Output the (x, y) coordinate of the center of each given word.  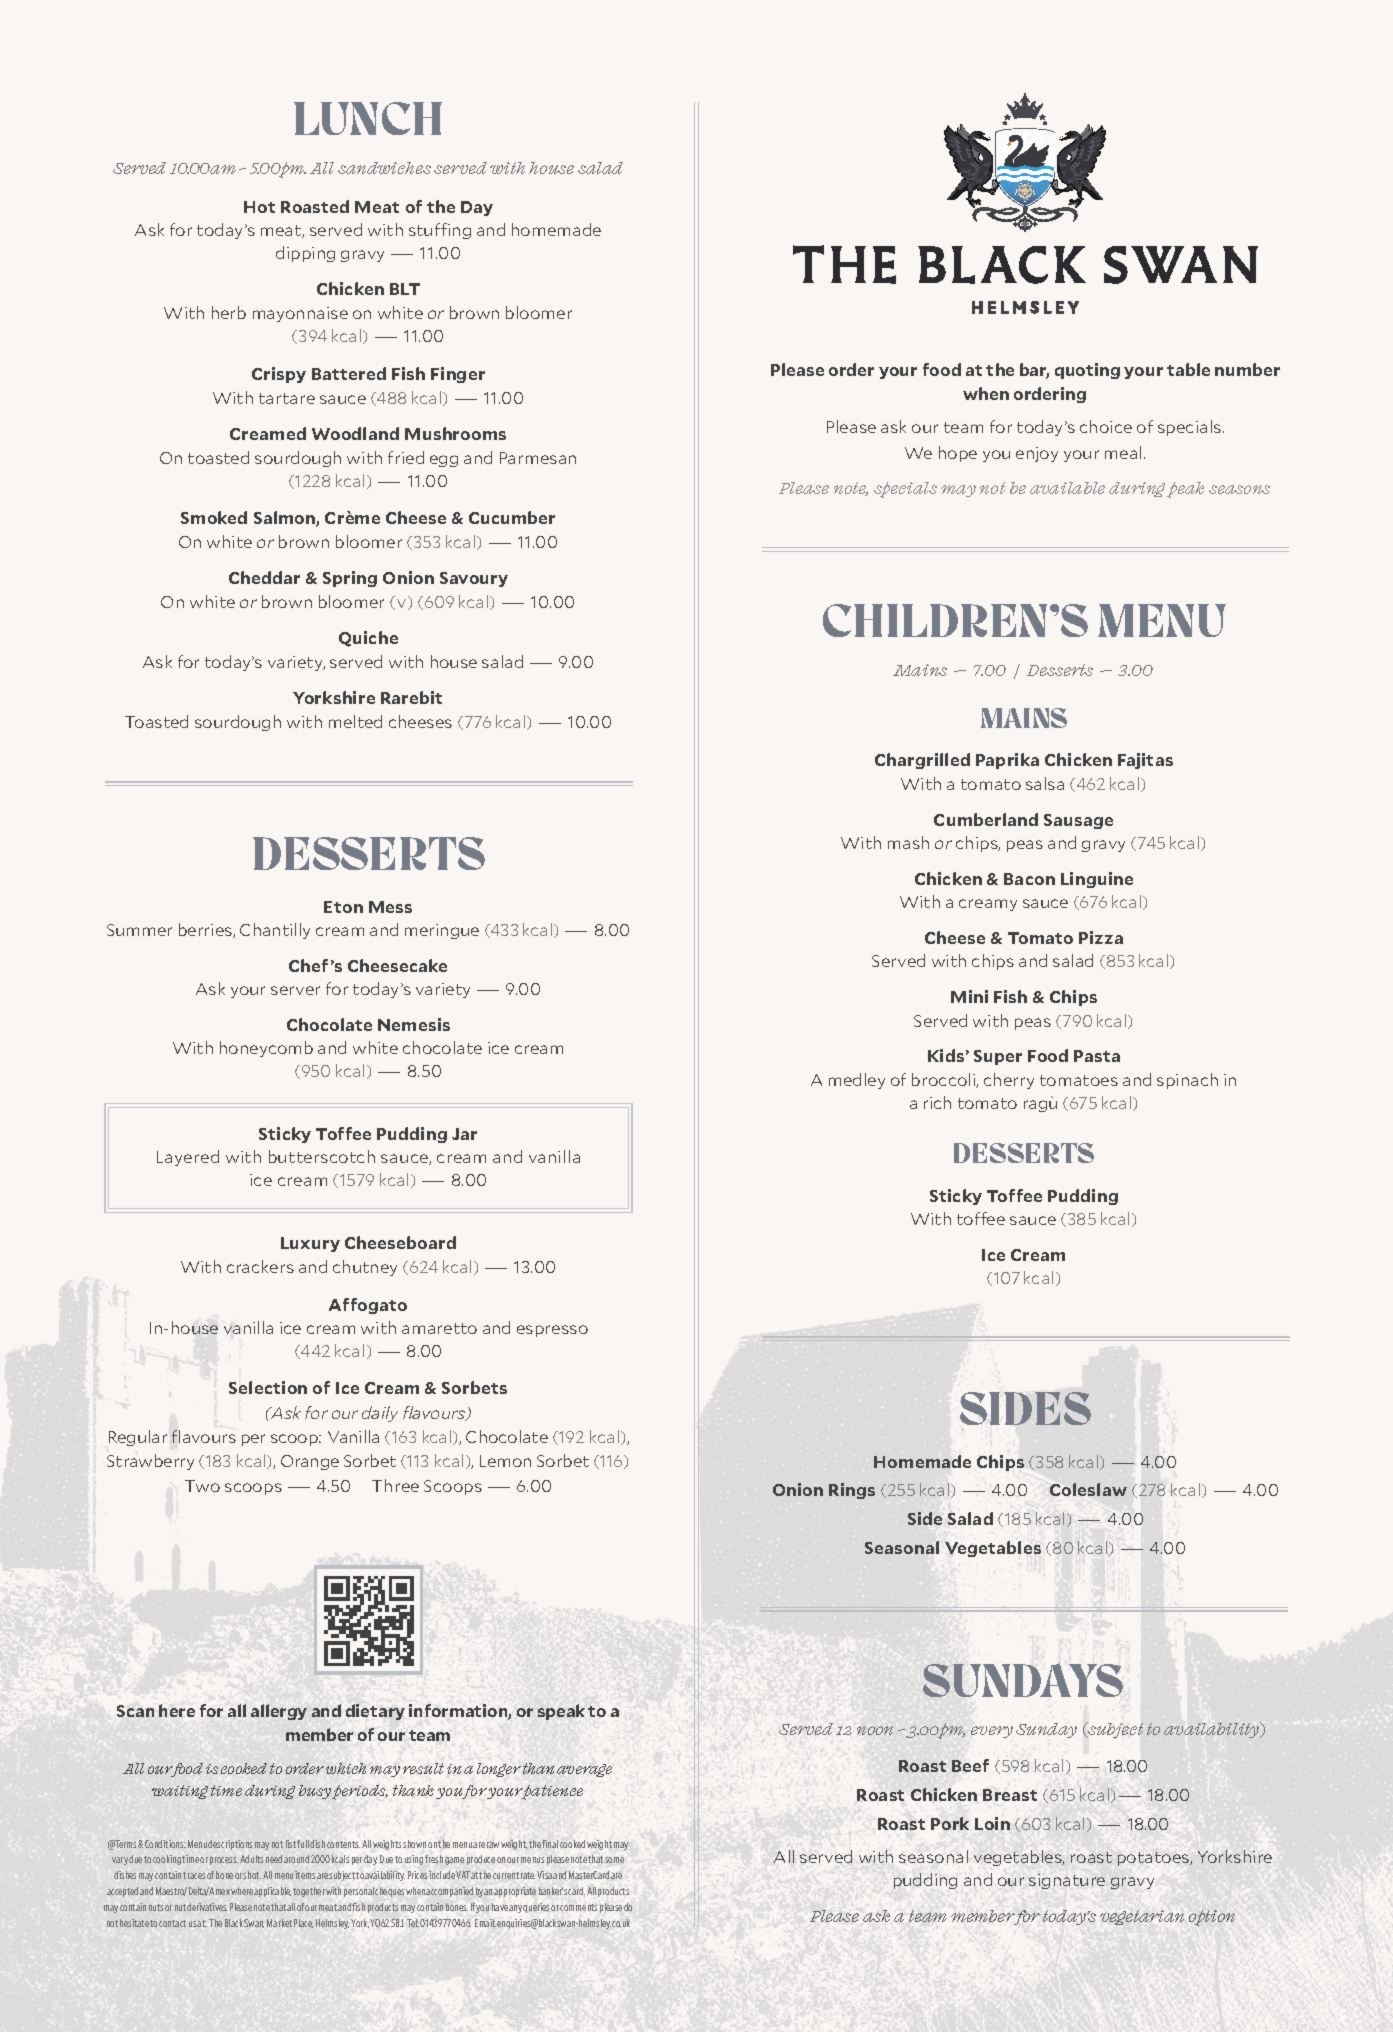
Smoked (214, 517)
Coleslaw (1088, 1489)
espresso (552, 1331)
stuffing (440, 231)
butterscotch (322, 1156)
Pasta (1097, 1056)
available (1067, 488)
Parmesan (538, 458)
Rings (852, 1491)
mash (908, 842)
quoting (1087, 371)
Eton (343, 907)
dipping (305, 254)
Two (202, 1486)
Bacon (1029, 879)
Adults (251, 1859)
